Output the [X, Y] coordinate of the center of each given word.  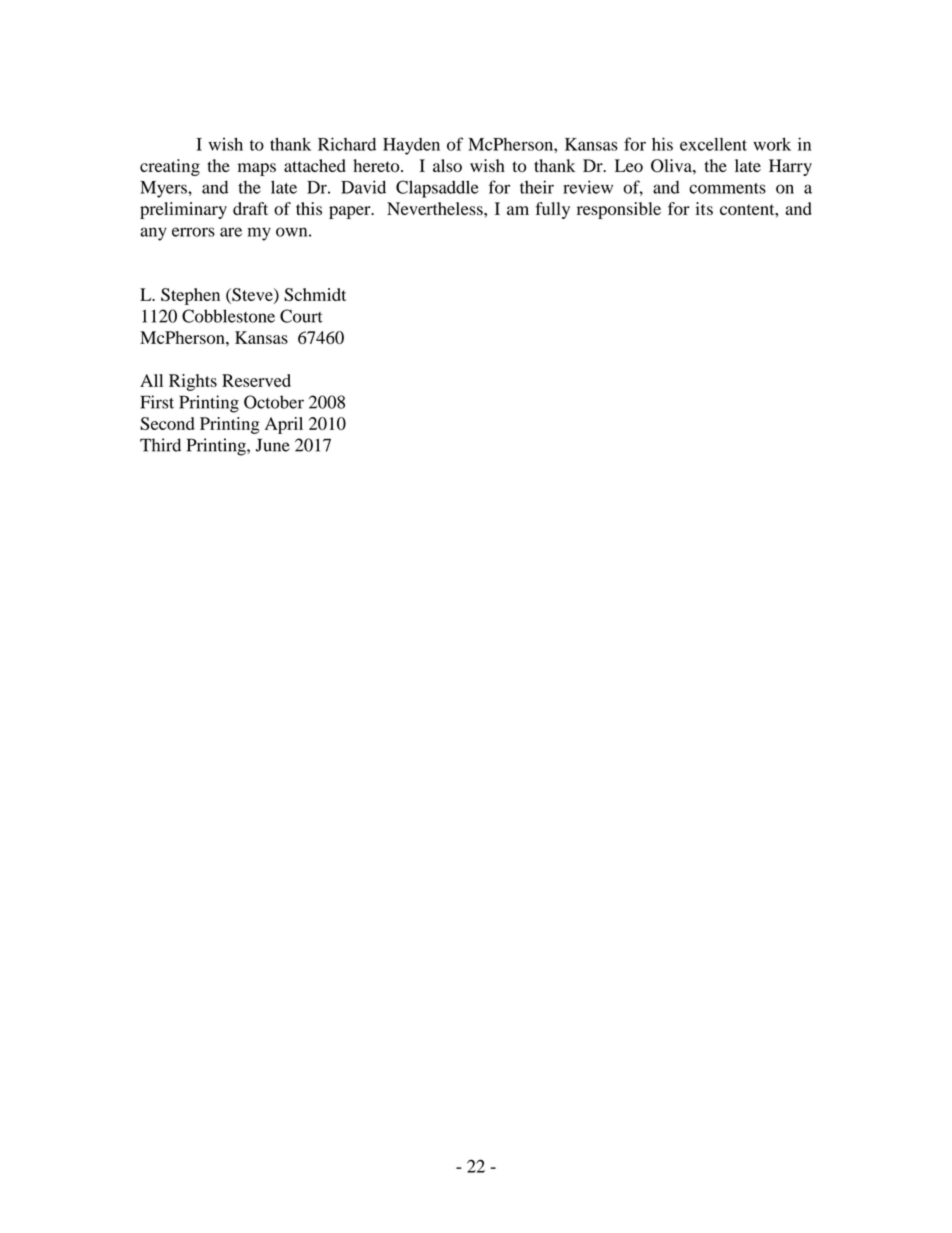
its [704, 208]
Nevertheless [436, 208]
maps [257, 169]
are [231, 232]
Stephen [190, 296]
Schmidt [315, 294]
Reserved [256, 380]
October [274, 402]
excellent [713, 144]
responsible [619, 210]
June [273, 445]
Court [301, 316]
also [447, 166]
